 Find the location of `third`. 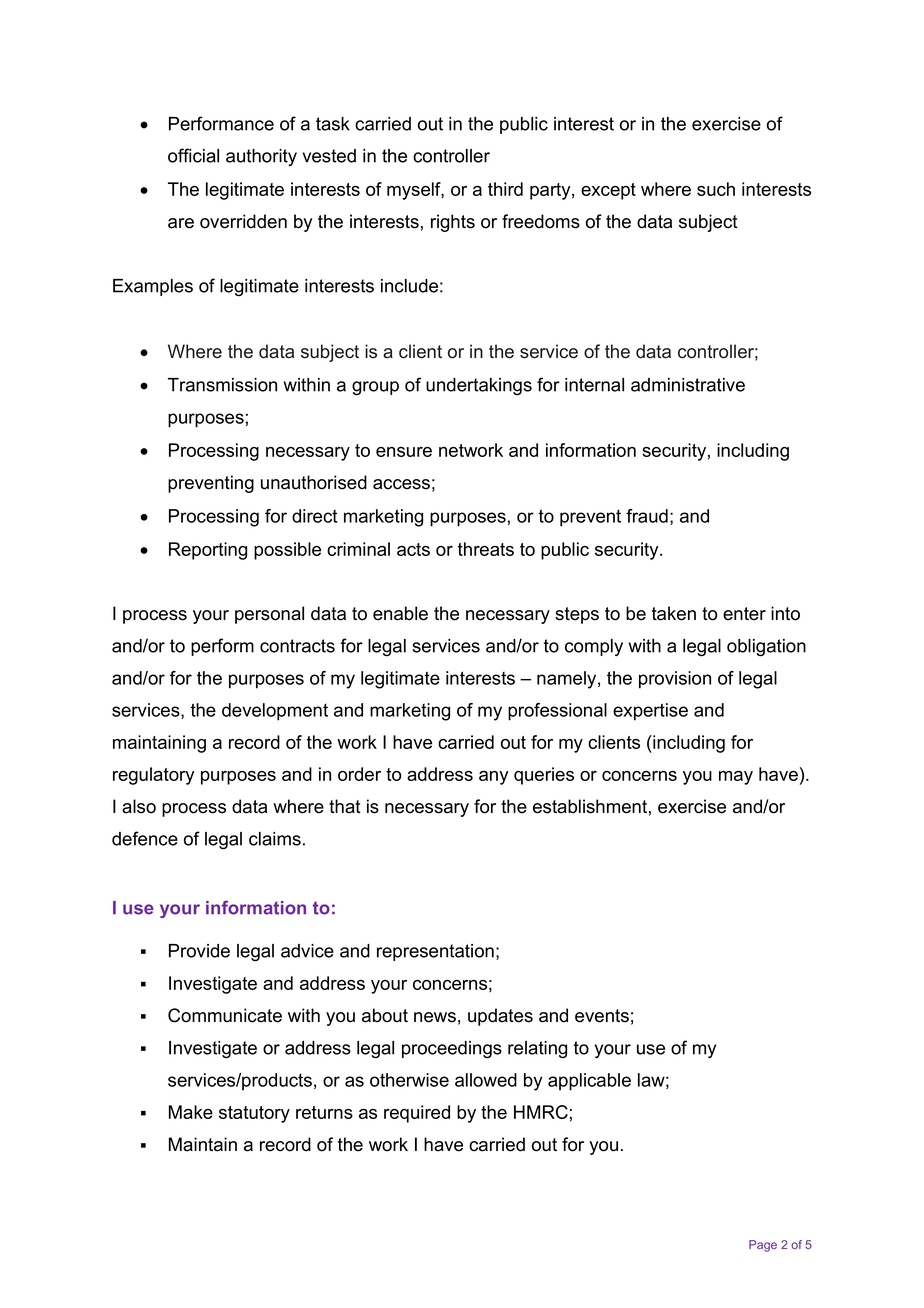

third is located at coordinates (505, 189).
